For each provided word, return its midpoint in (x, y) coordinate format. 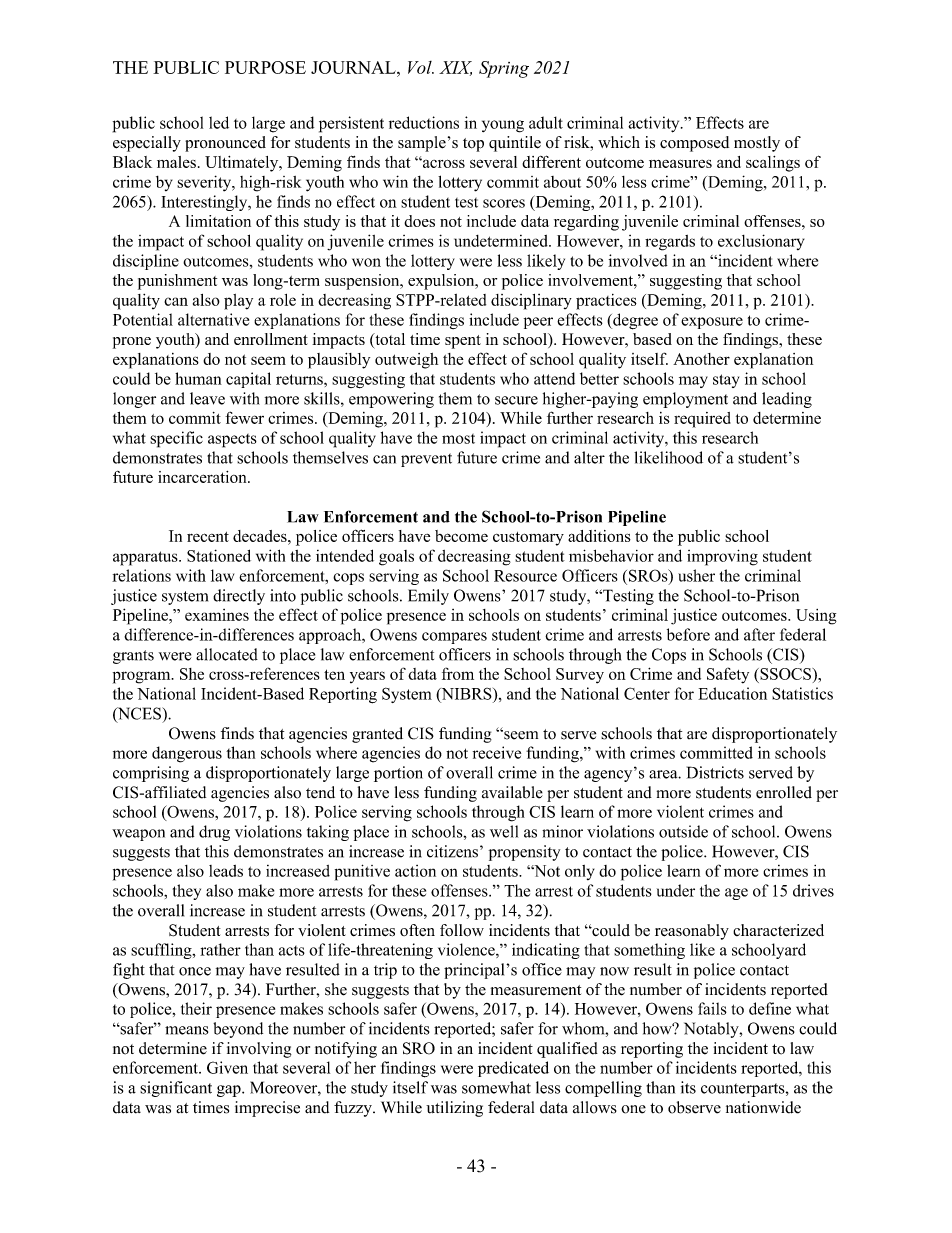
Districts (715, 772)
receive (497, 752)
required (702, 420)
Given (227, 1067)
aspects (232, 441)
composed (694, 144)
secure (516, 400)
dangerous (187, 754)
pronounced (225, 144)
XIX (455, 68)
